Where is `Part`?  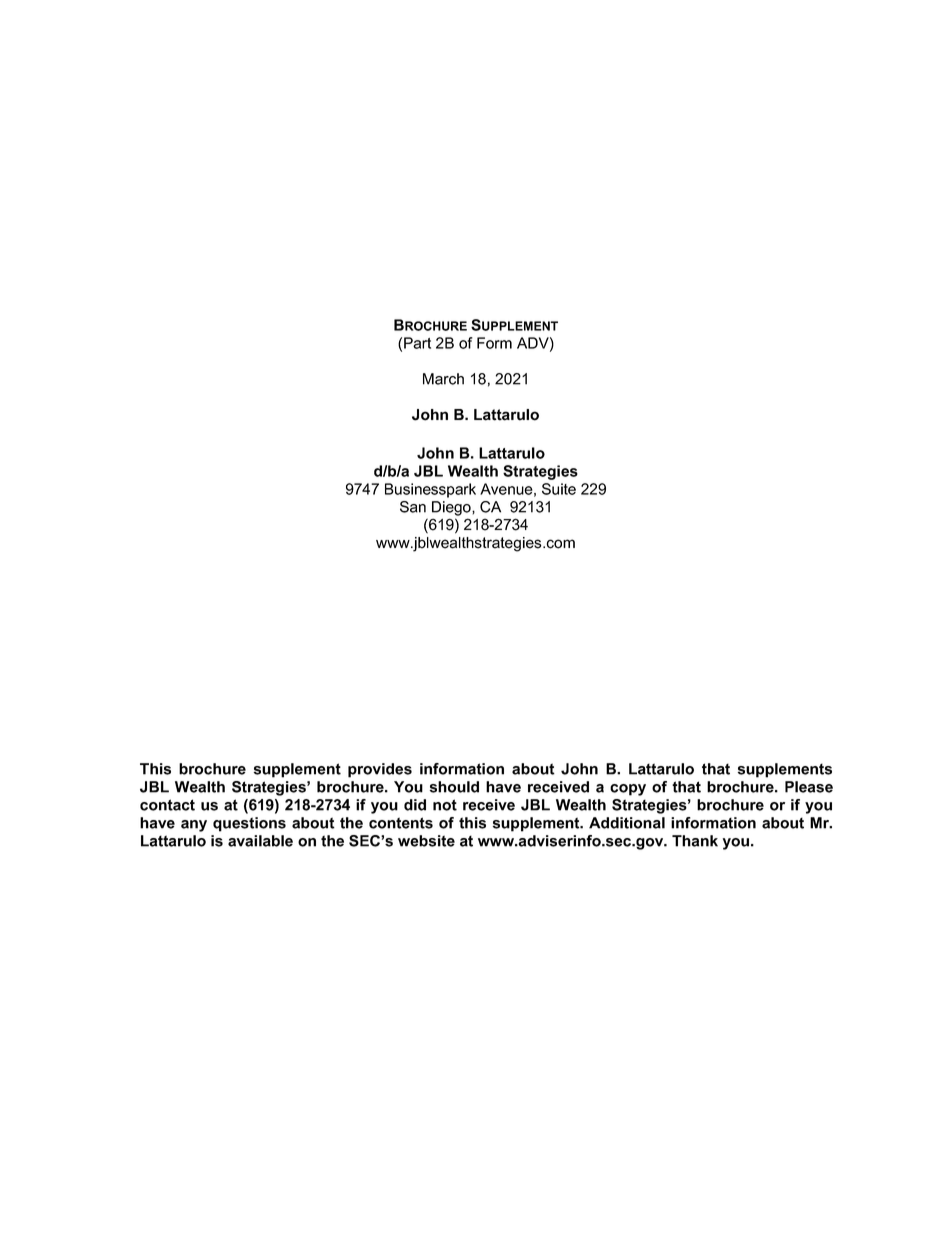 Part is located at coordinates (417, 343).
